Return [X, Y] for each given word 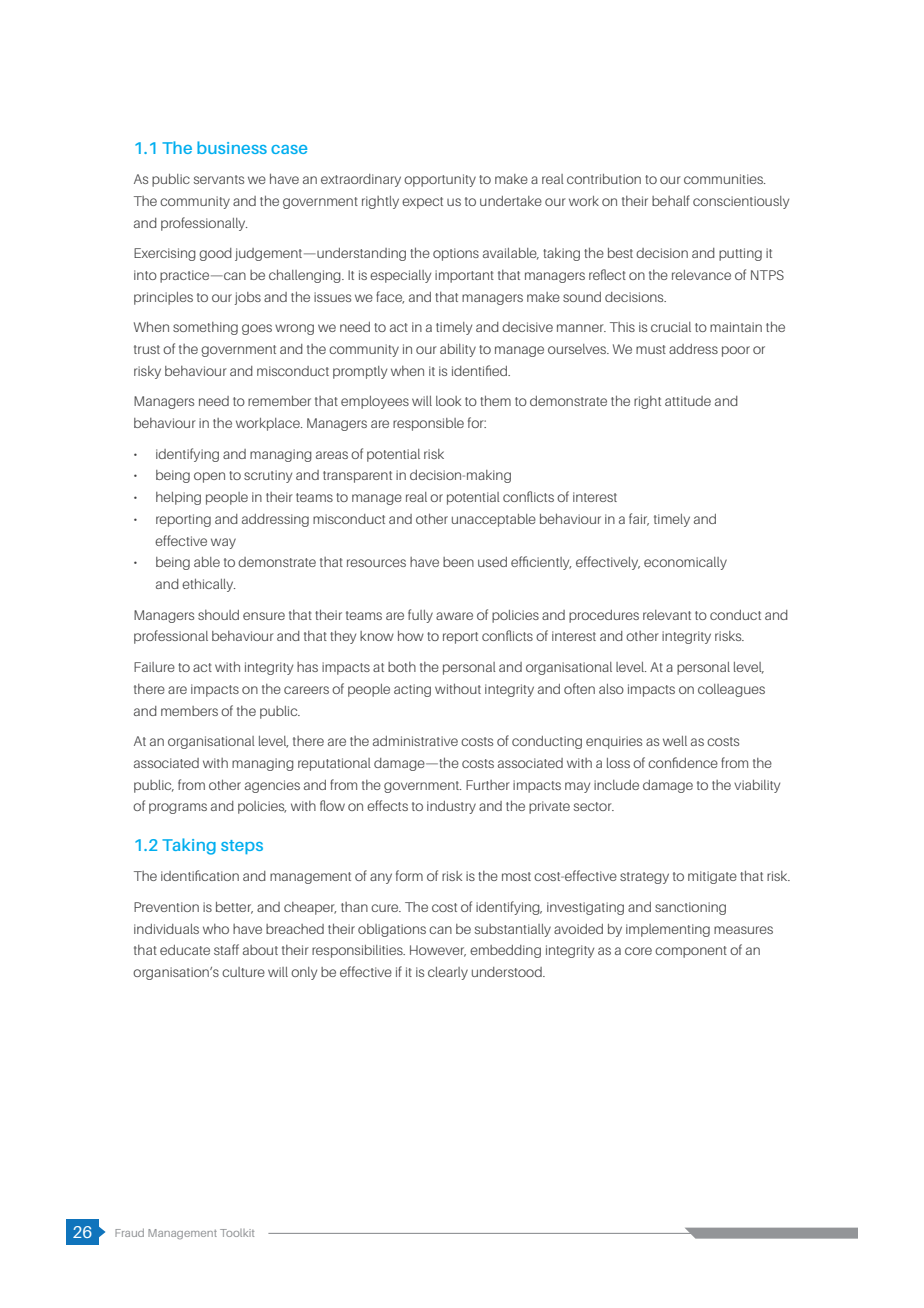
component [691, 952]
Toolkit [237, 1233]
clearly [448, 973]
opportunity [440, 180]
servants [219, 179]
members [189, 711]
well [675, 741]
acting [412, 690]
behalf [671, 200]
